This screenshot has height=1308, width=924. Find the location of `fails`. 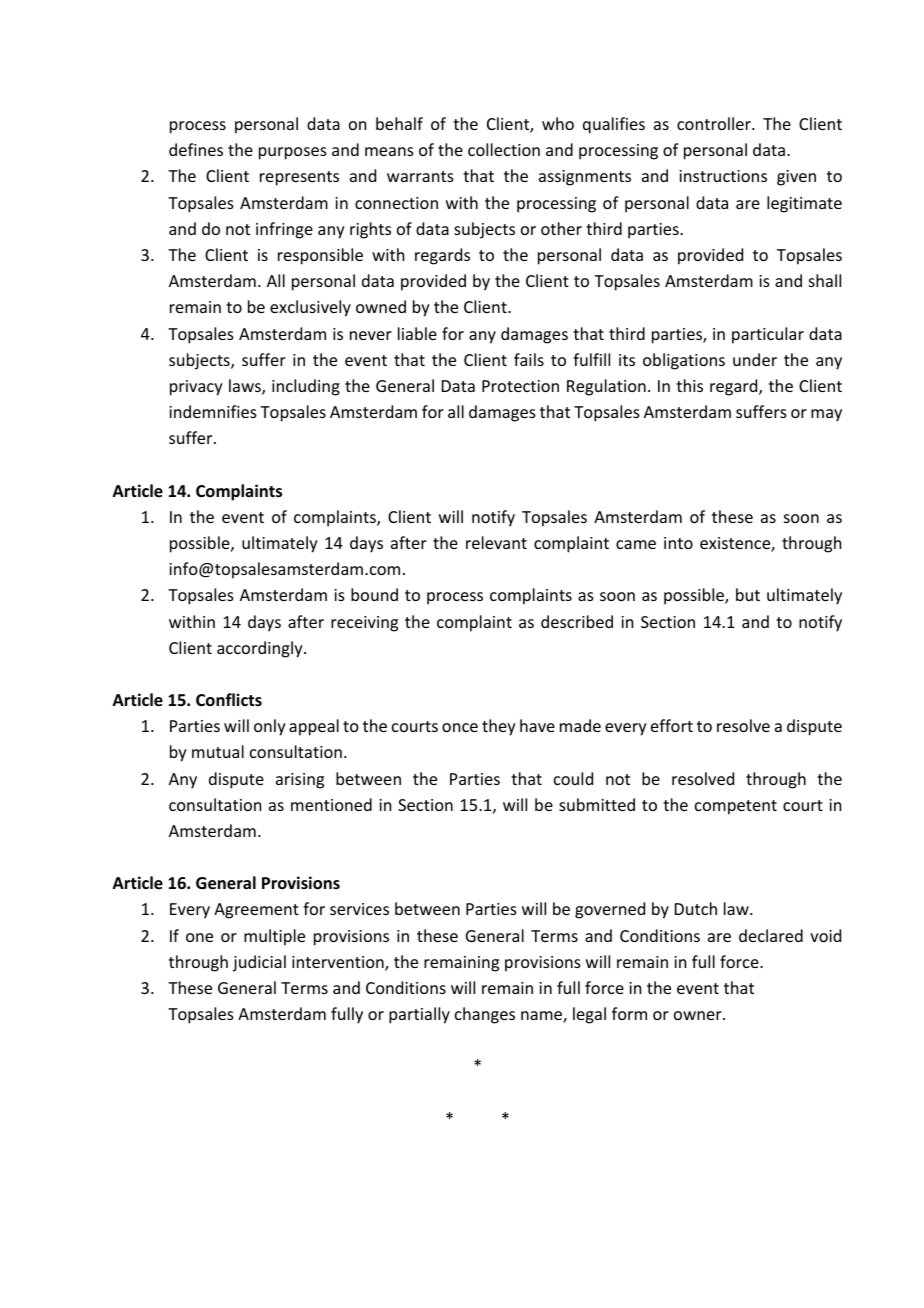

fails is located at coordinates (529, 359).
